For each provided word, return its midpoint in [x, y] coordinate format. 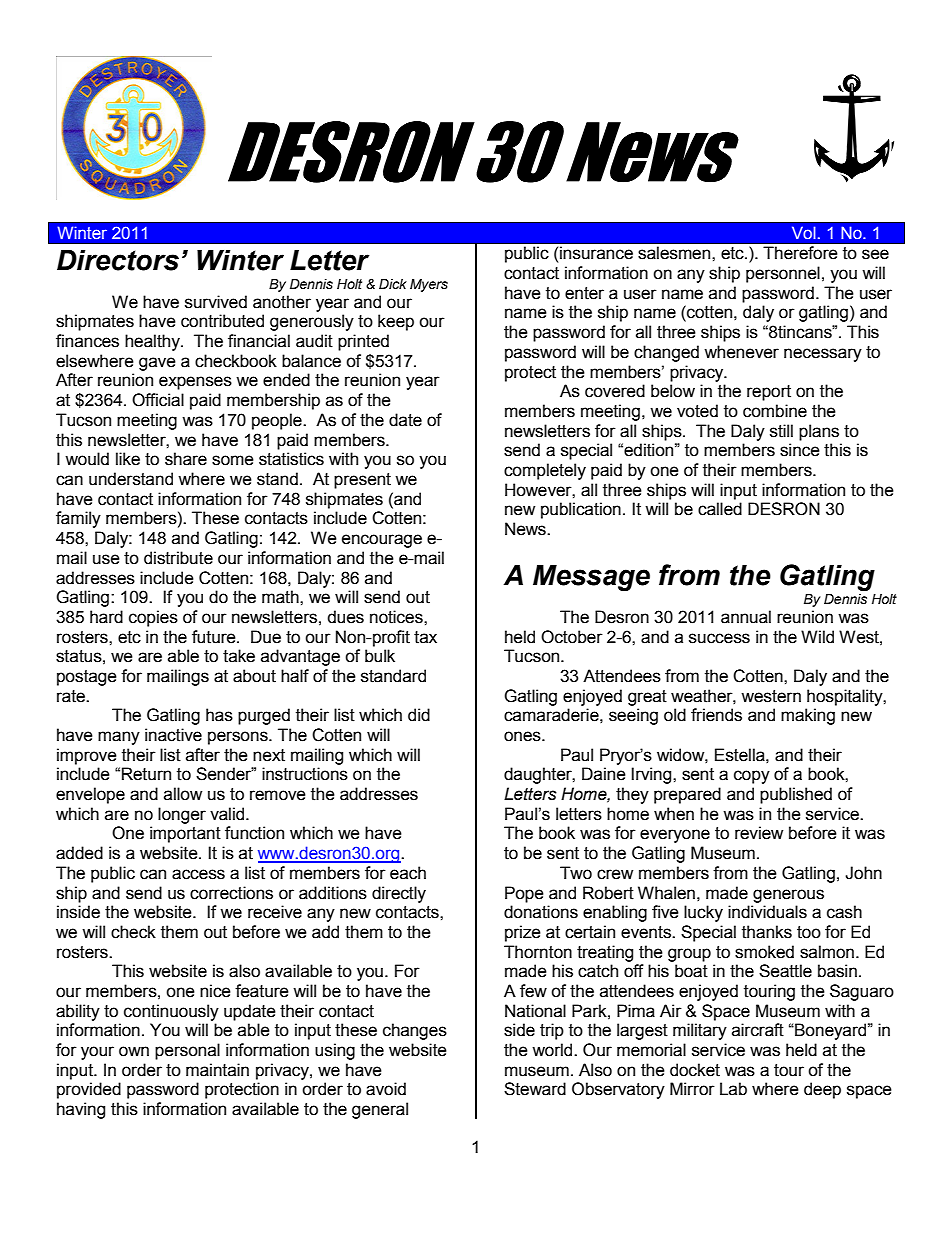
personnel [783, 274]
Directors [118, 260]
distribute [178, 558]
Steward [535, 1089]
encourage [382, 541]
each [408, 873]
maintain [217, 1070]
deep [822, 1090]
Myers [429, 285]
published [796, 795]
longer [182, 815]
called [720, 509]
